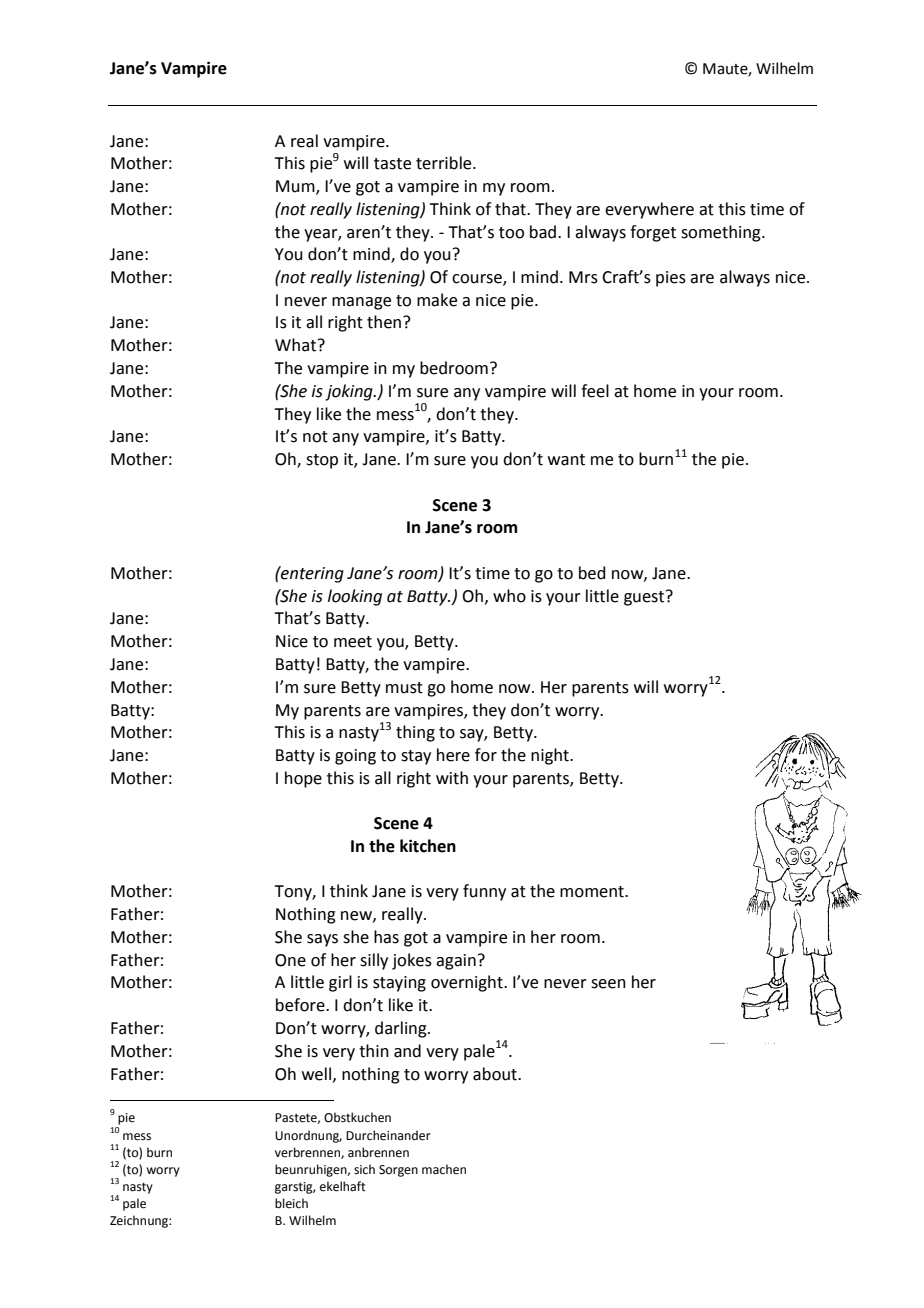 The height and width of the image is (1308, 924). I want to click on with, so click(452, 778).
